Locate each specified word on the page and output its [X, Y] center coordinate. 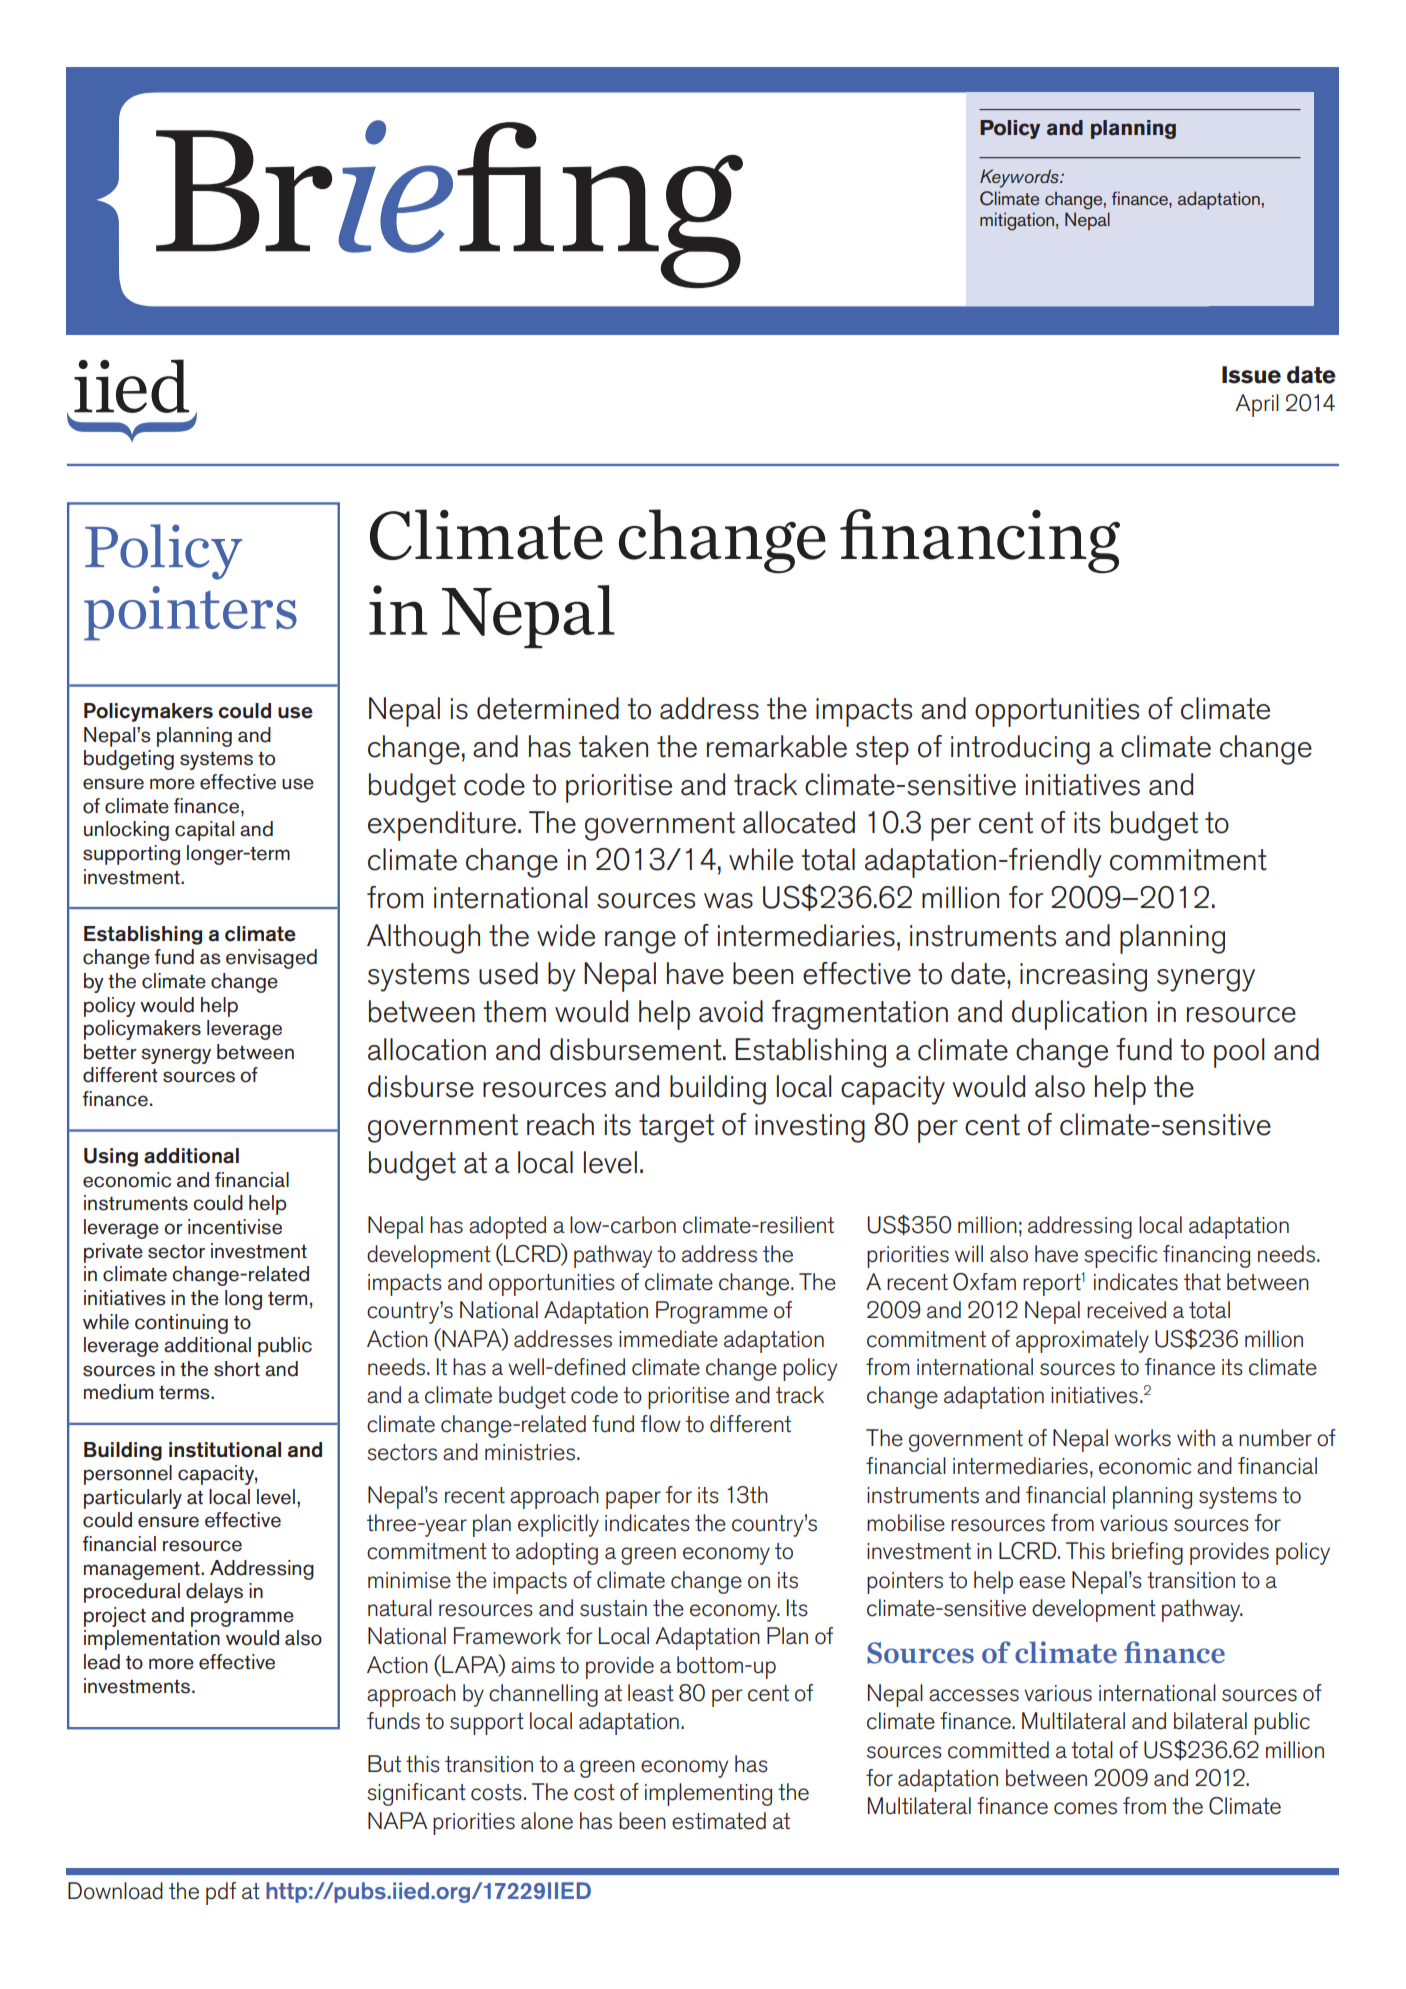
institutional [225, 1450]
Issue [1251, 375]
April [1257, 405]
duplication [1079, 1015]
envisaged [271, 959]
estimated [719, 1821]
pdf [221, 1893]
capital [204, 831]
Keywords [1020, 178]
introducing [1020, 750]
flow [661, 1424]
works [1142, 1438]
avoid [731, 1011]
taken [613, 746]
